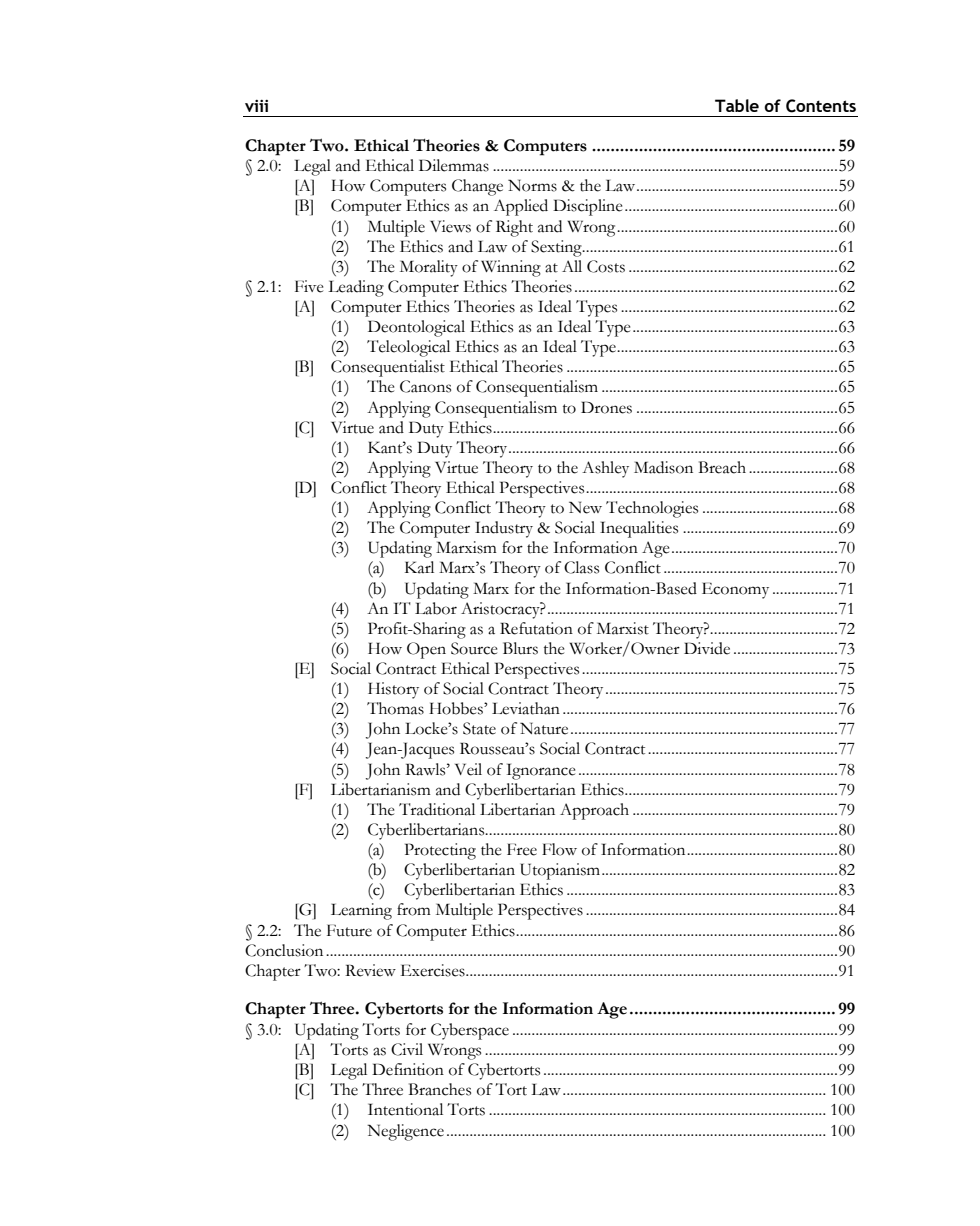 This screenshot has width=980, height=1226. What do you see at coordinates (735, 590) in the screenshot?
I see `Economy` at bounding box center [735, 590].
